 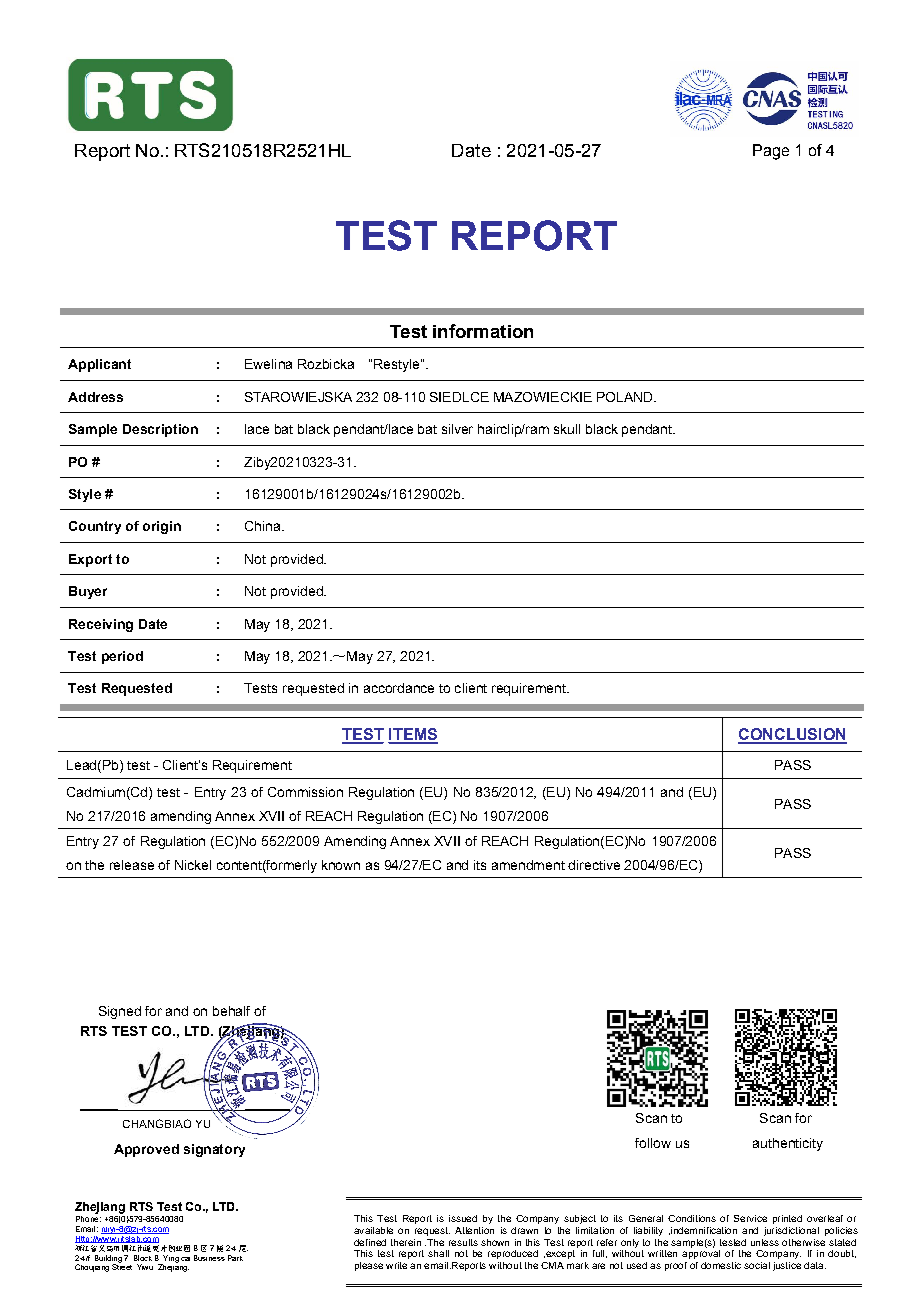 I want to click on cai, so click(x=185, y=1259).
